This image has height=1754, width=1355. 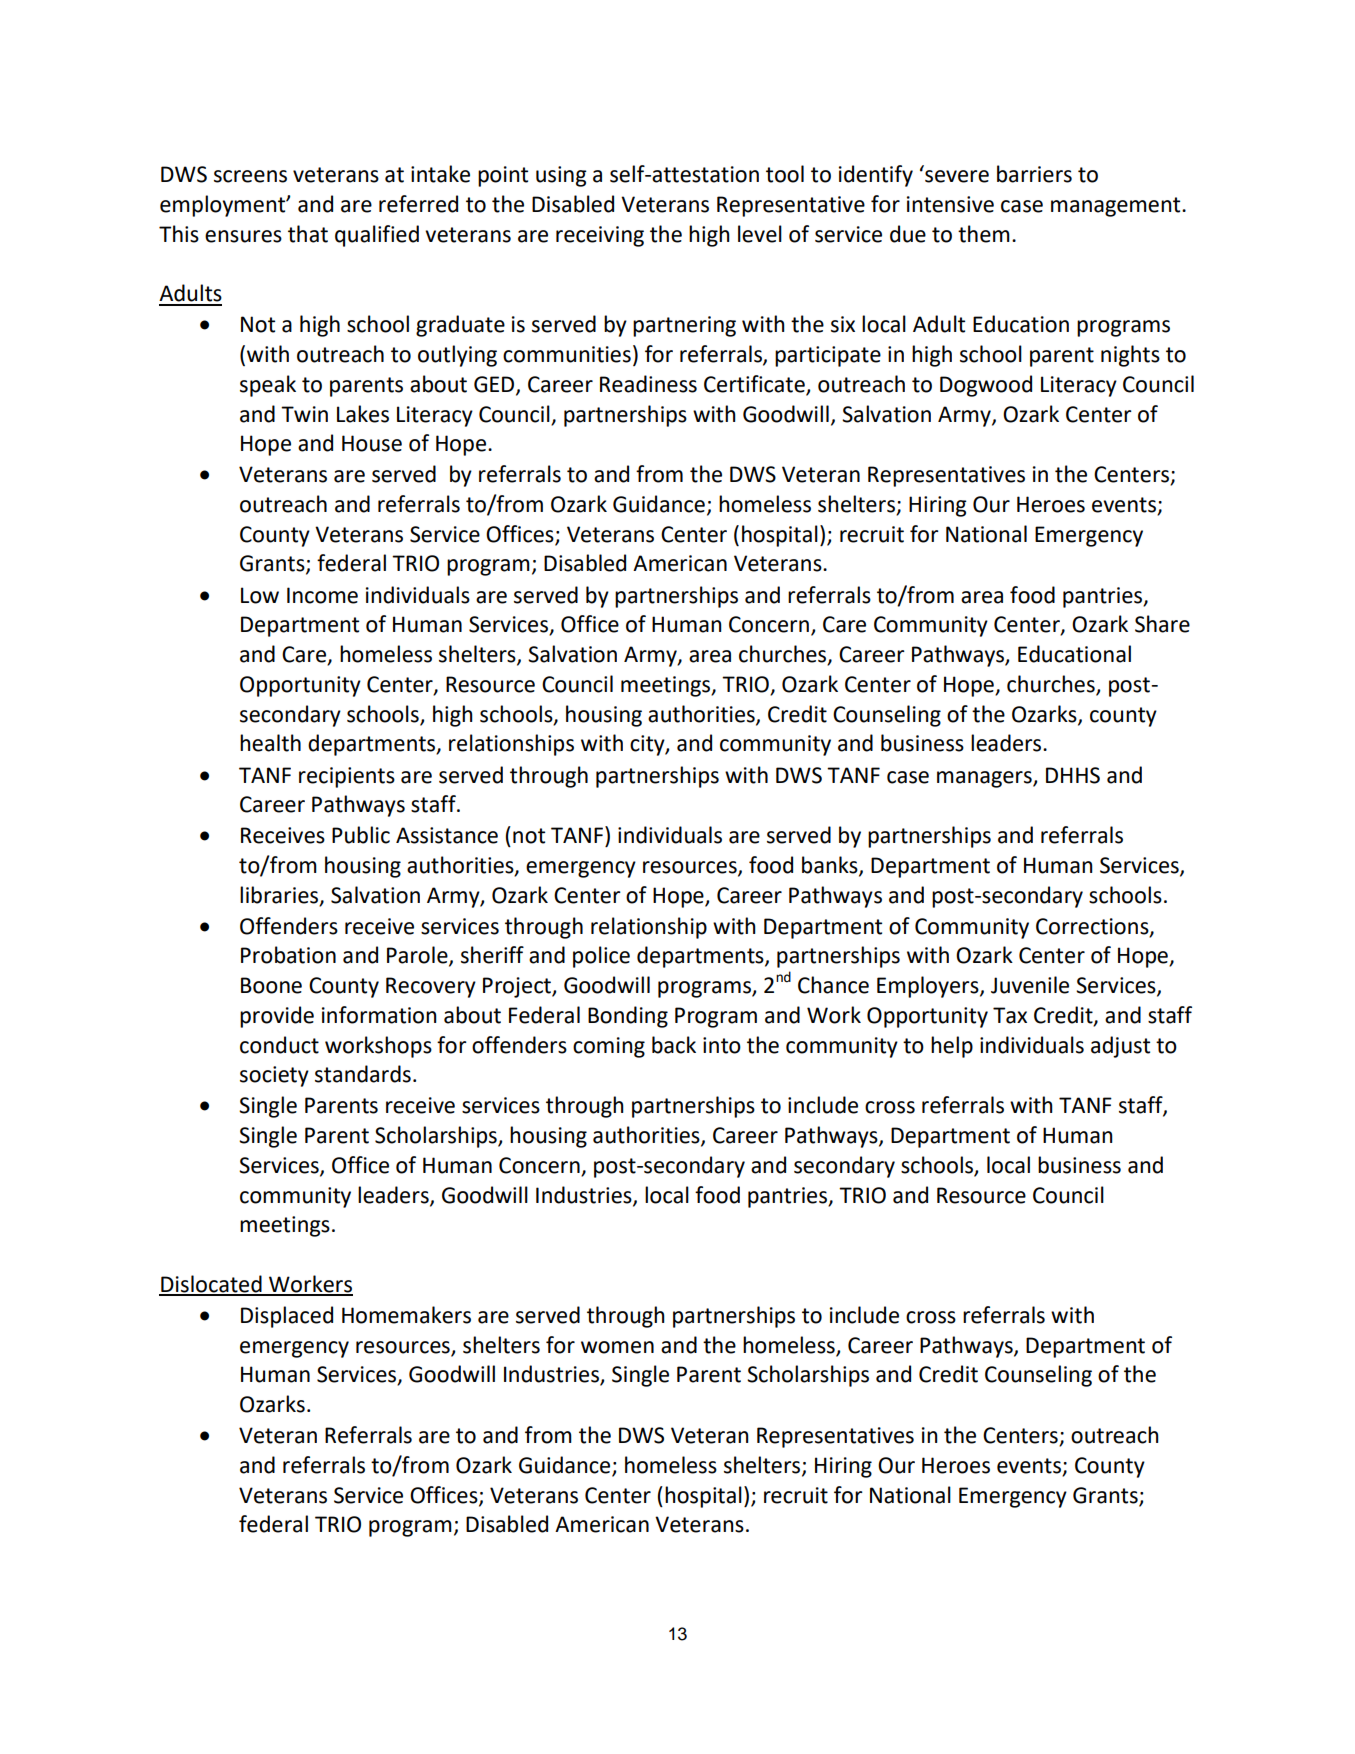 I want to click on receiving, so click(x=600, y=236).
